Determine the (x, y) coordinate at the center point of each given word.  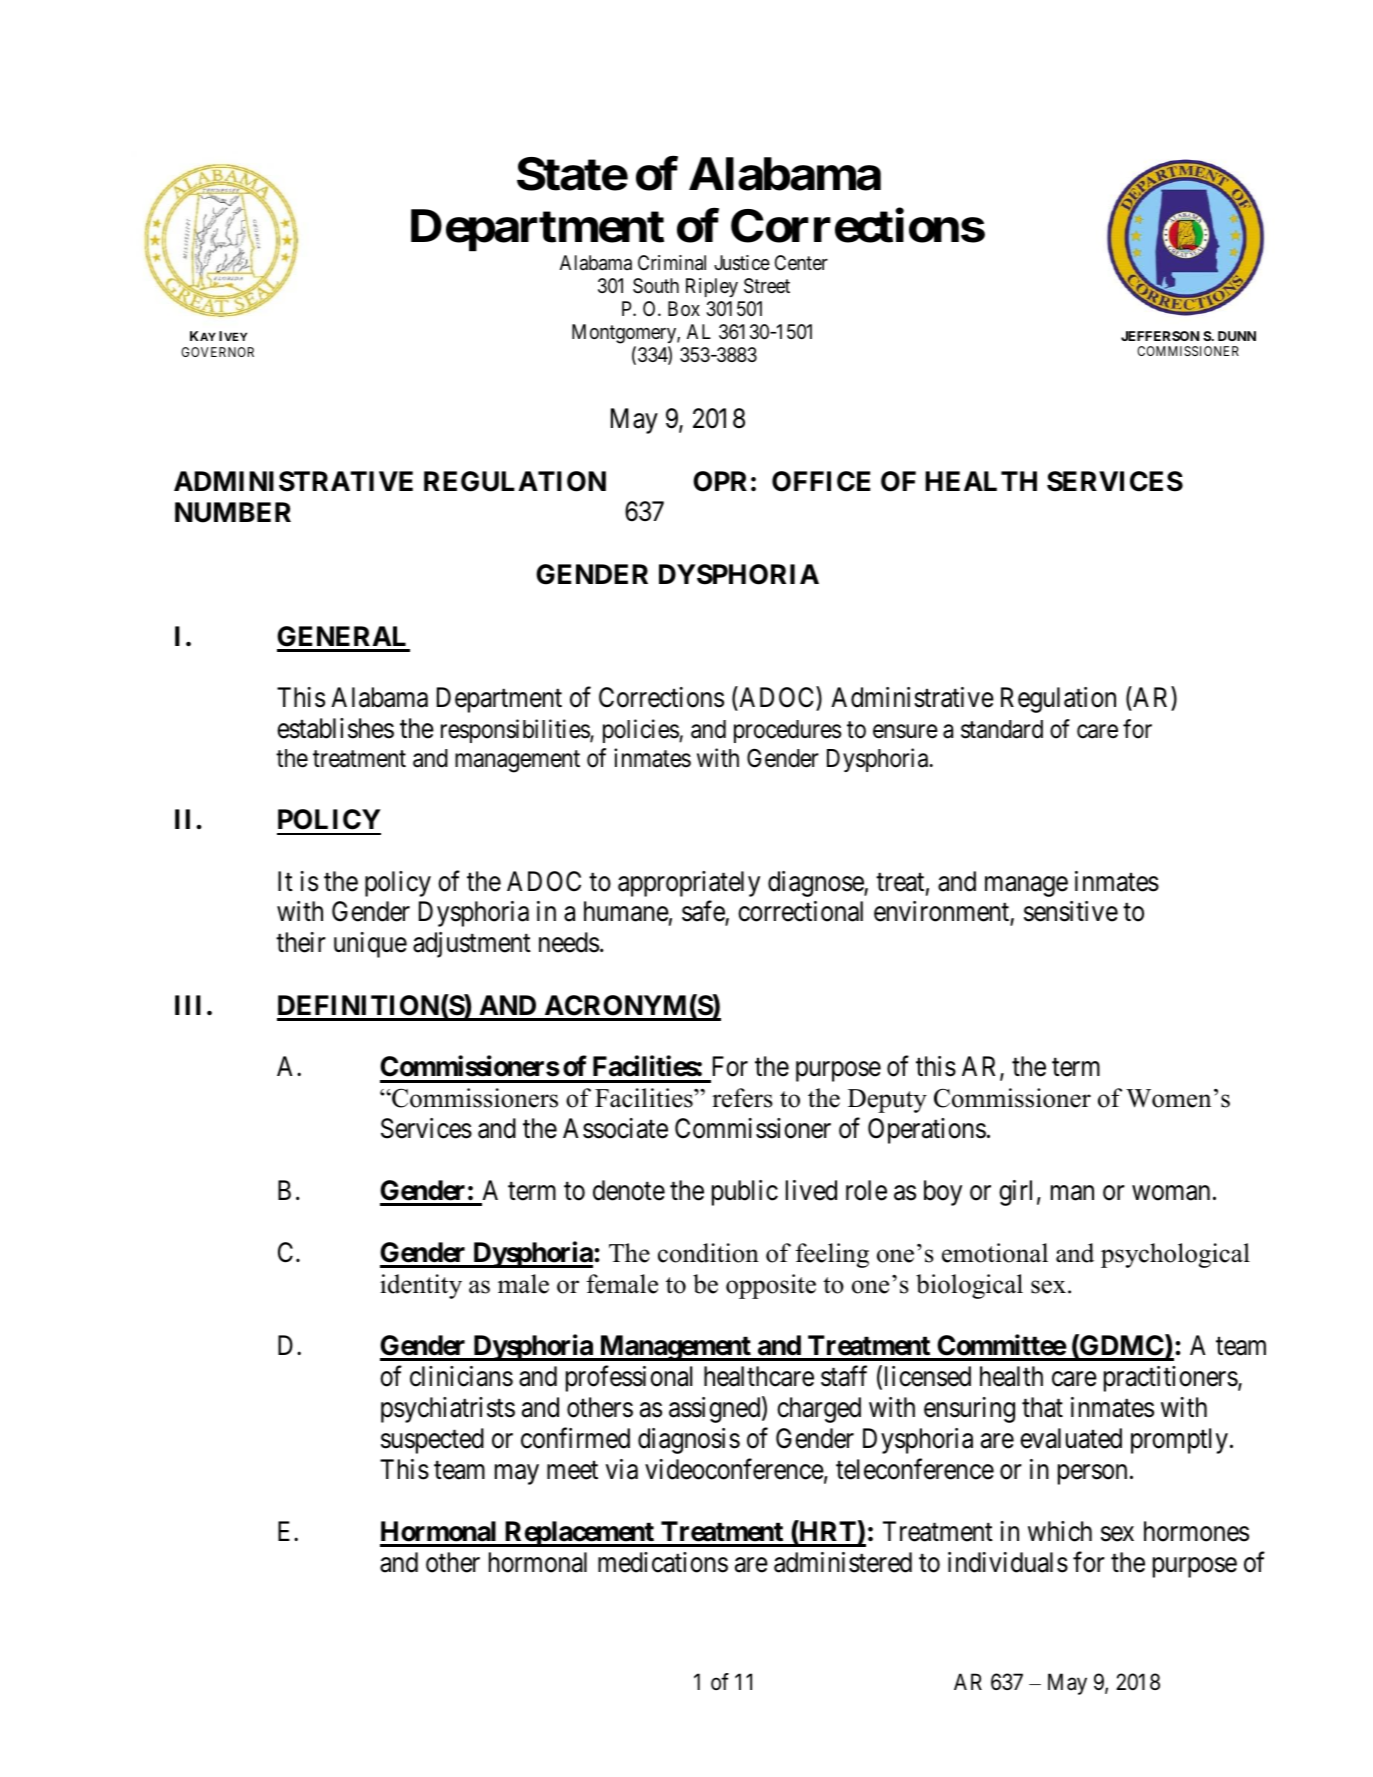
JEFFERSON (1160, 336)
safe (704, 913)
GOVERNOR (217, 352)
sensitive (1071, 911)
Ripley (712, 287)
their (301, 942)
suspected (432, 1441)
